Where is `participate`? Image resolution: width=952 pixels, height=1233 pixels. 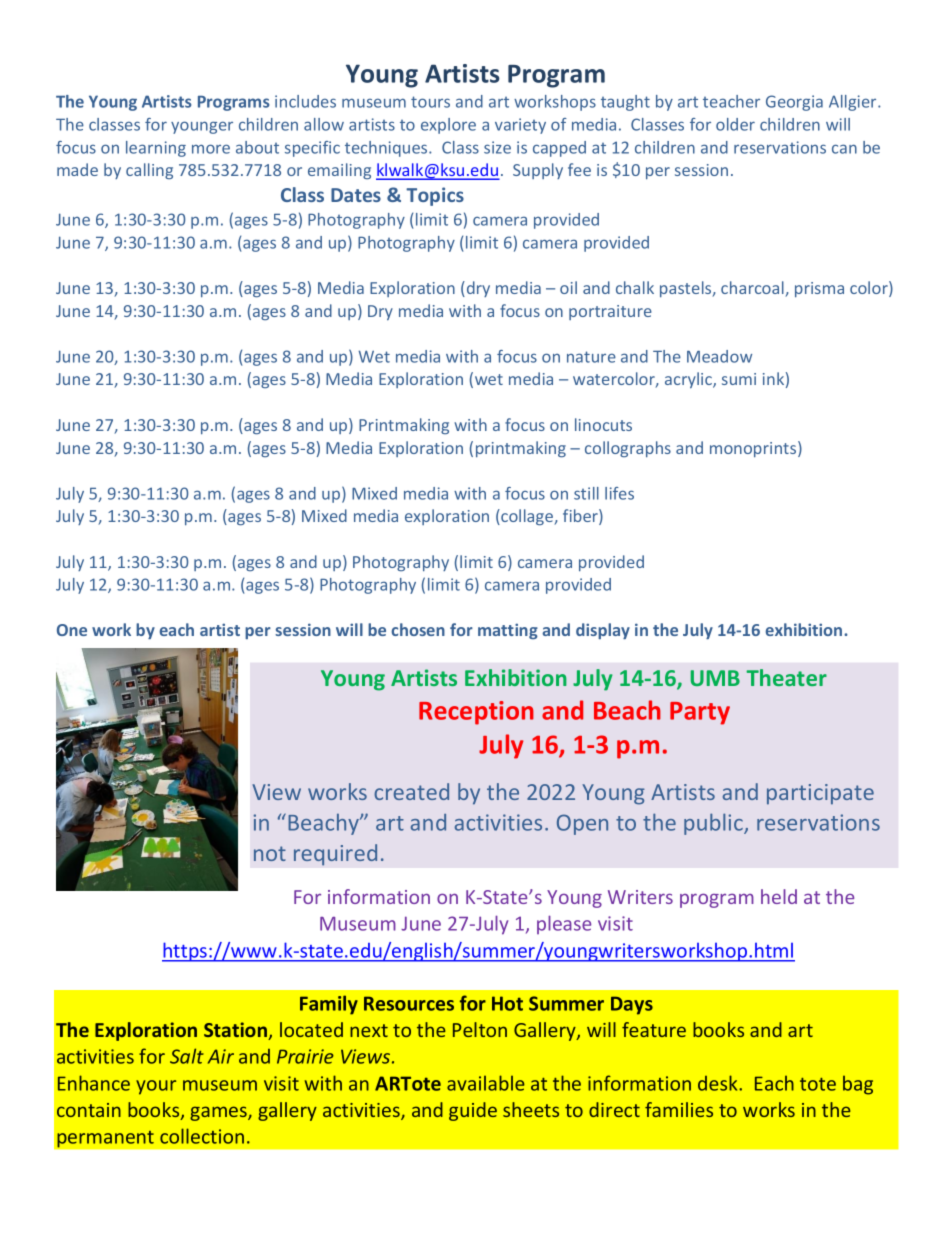 participate is located at coordinates (820, 794).
